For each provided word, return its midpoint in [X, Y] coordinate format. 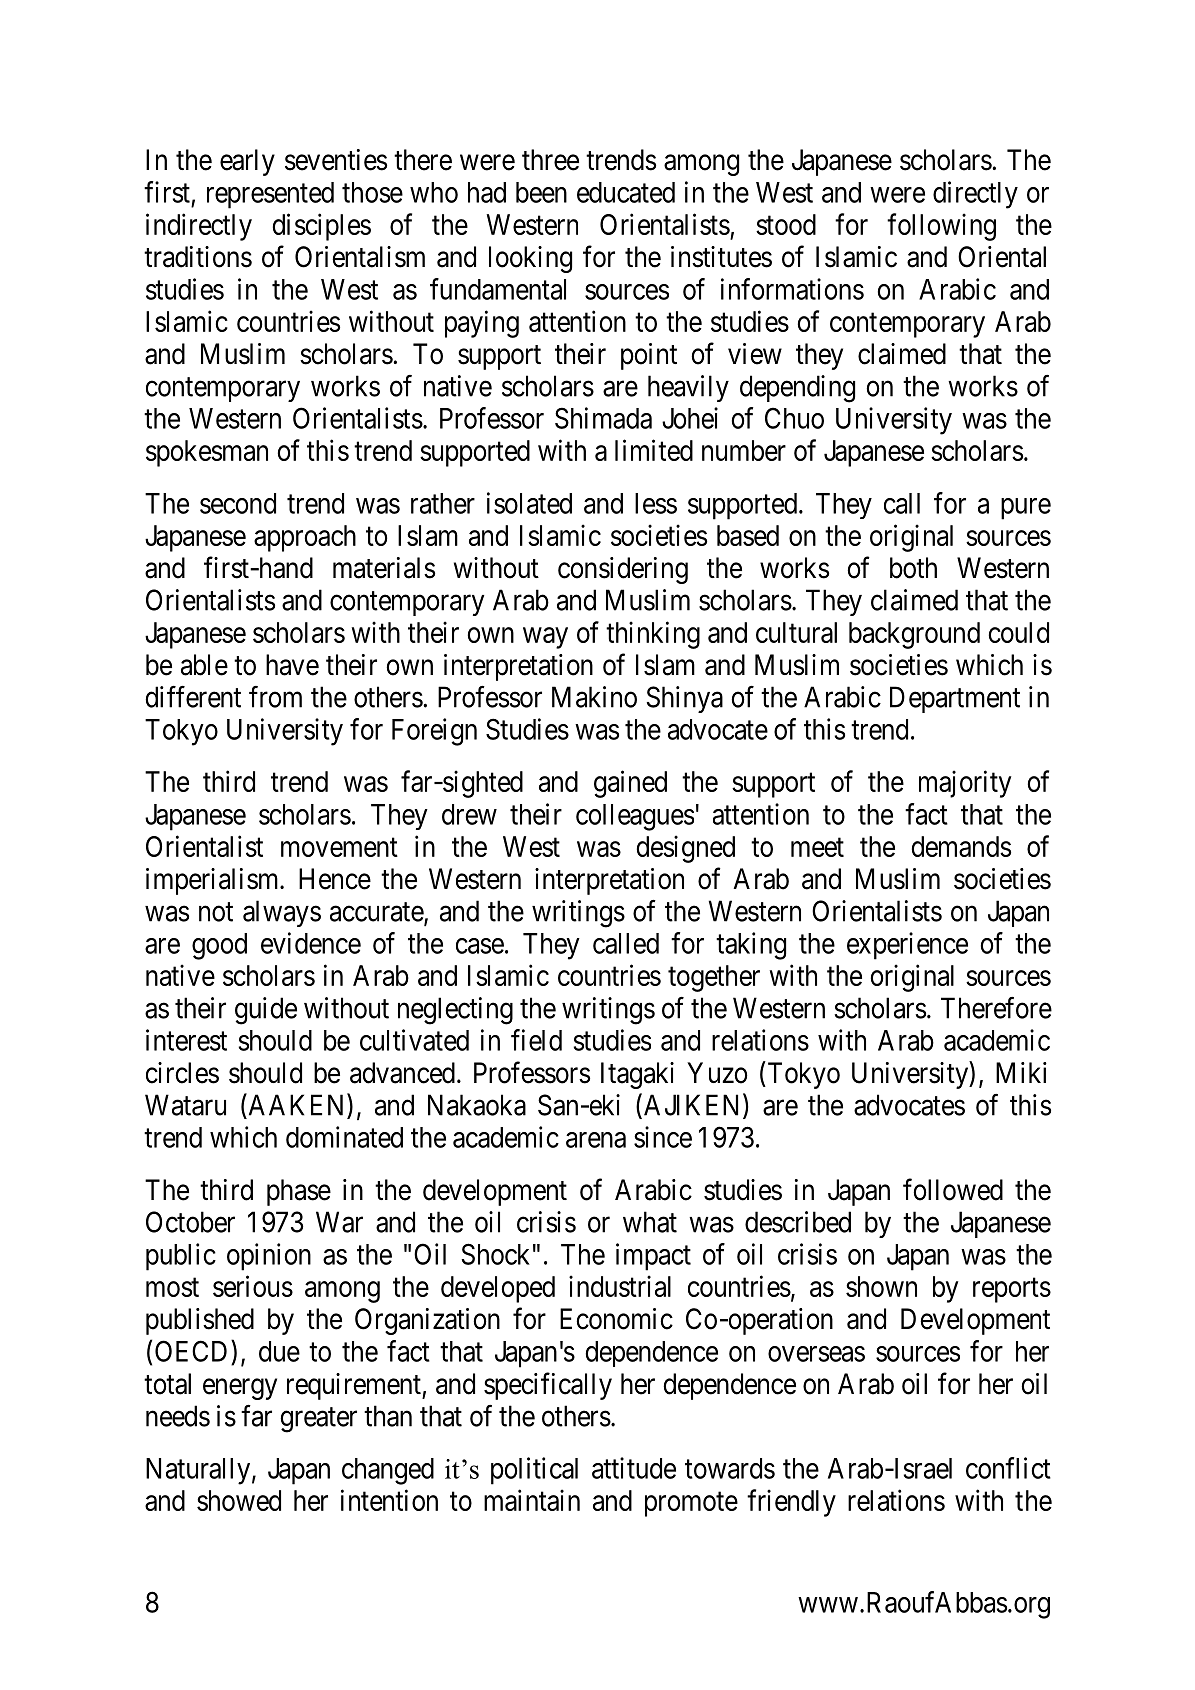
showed [239, 1500]
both [913, 568]
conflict [1008, 1468]
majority [965, 784]
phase [299, 1192]
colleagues [635, 817]
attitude [634, 1468]
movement [339, 847]
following [941, 227]
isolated [529, 503]
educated [626, 192]
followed [953, 1189]
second [238, 503]
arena [596, 1140]
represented [270, 195]
